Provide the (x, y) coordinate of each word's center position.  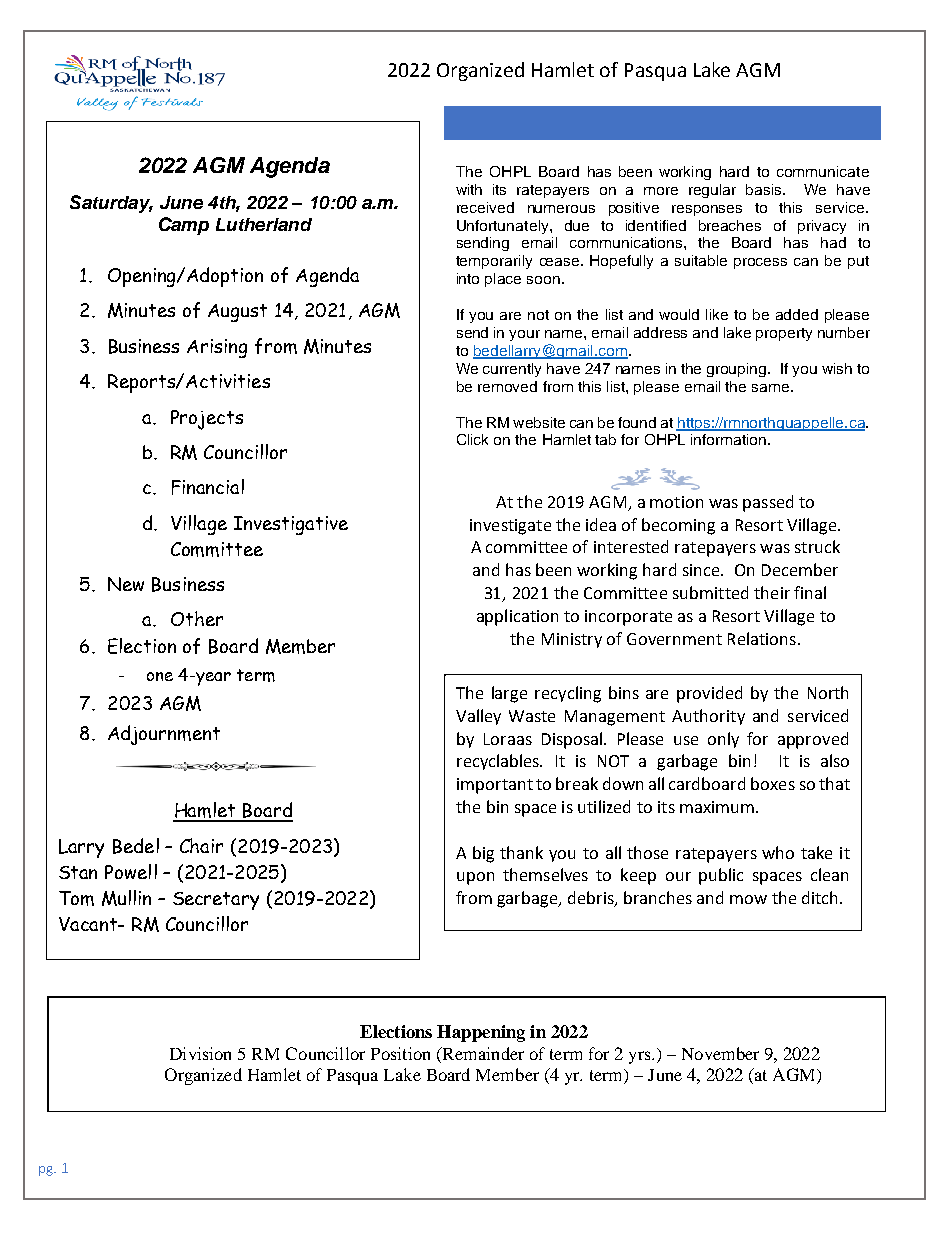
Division (200, 1053)
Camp (184, 226)
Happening (481, 1033)
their (772, 592)
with (469, 189)
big (483, 854)
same (770, 388)
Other (197, 618)
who (778, 852)
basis (765, 189)
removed (507, 386)
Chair (201, 845)
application (517, 617)
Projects (207, 420)
